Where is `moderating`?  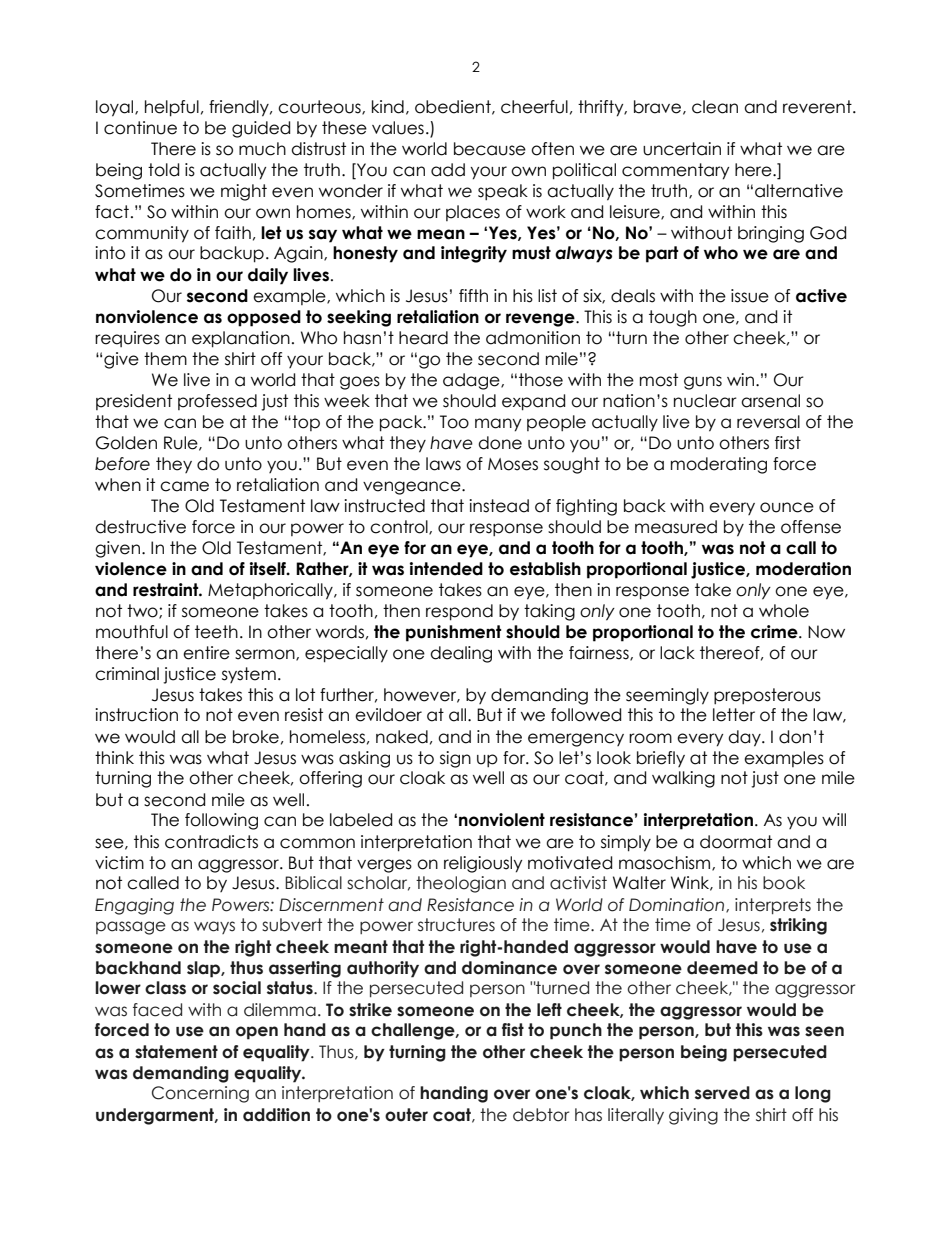 moderating is located at coordinates (719, 465).
